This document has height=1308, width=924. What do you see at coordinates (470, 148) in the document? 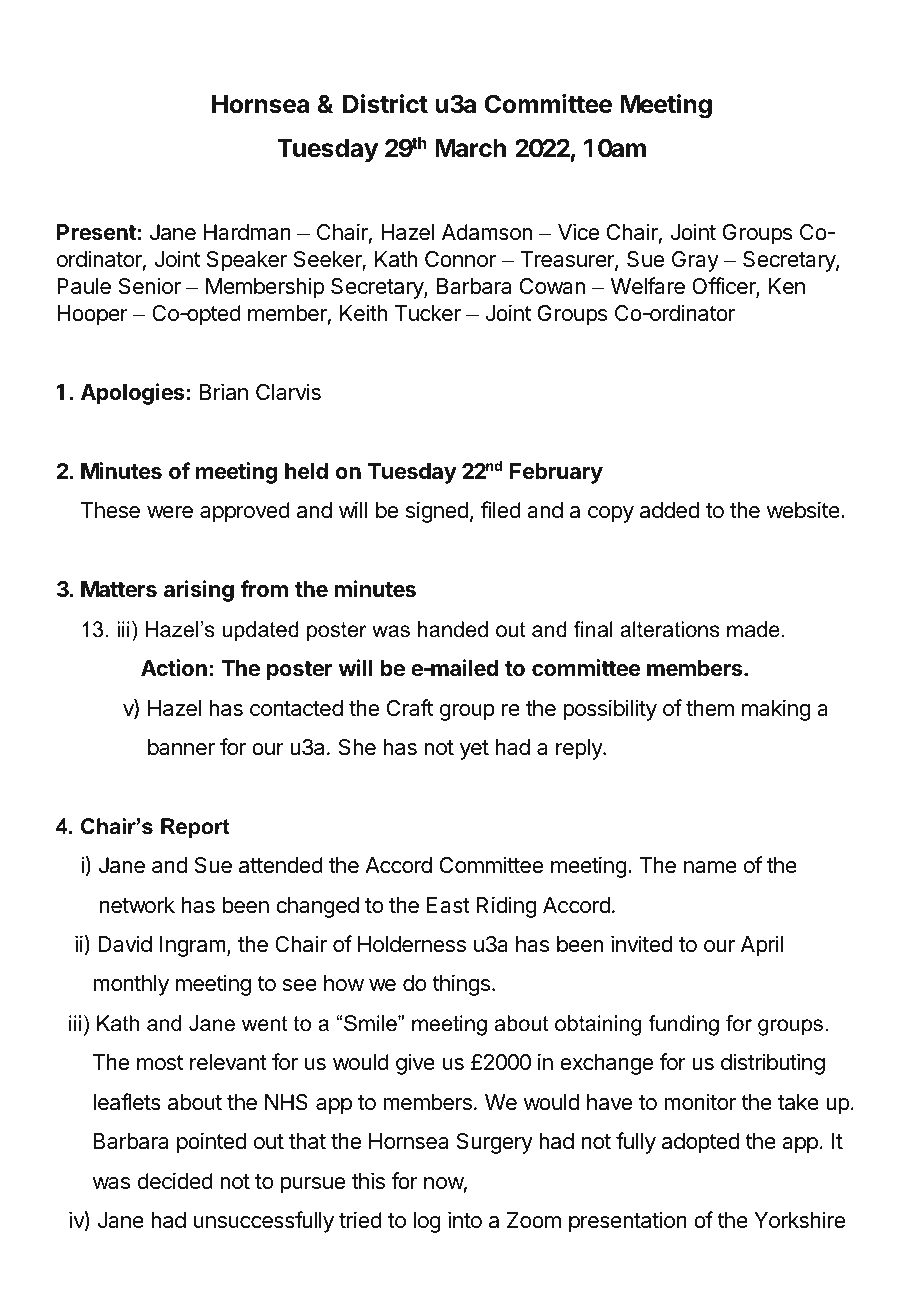
I see `March` at bounding box center [470, 148].
